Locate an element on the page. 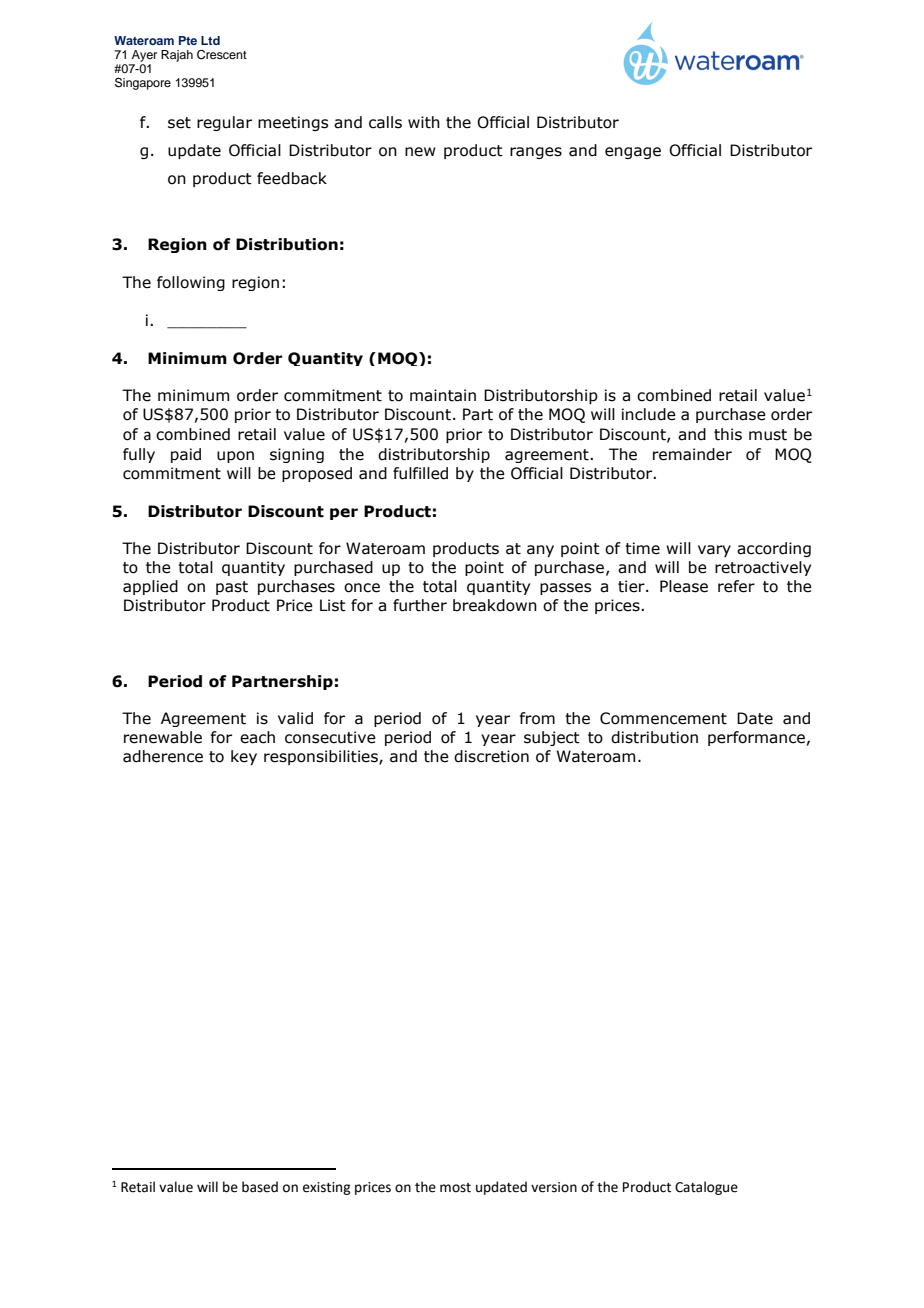  discretion is located at coordinates (491, 756).
